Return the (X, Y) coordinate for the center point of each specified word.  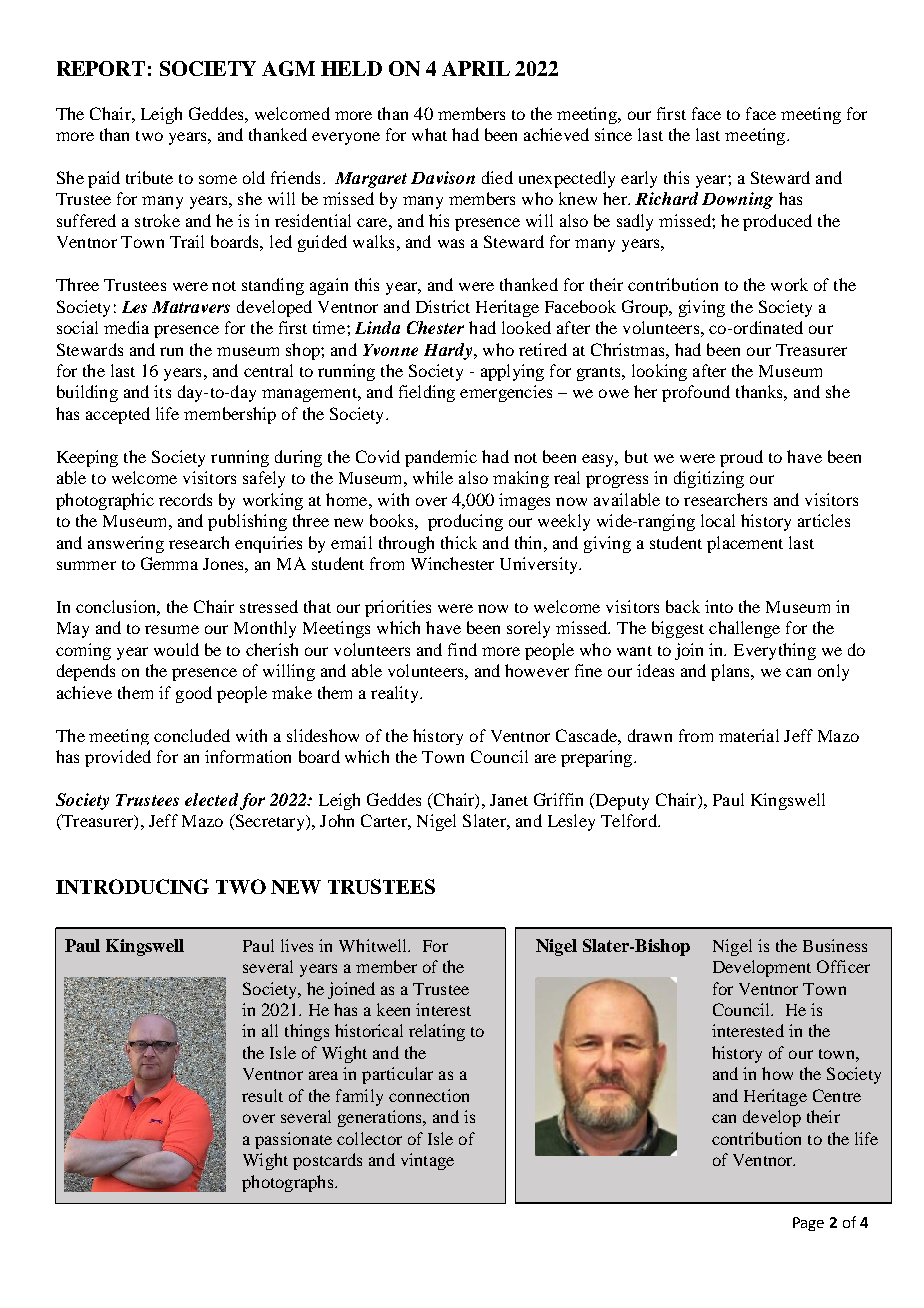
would (176, 649)
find (462, 649)
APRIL (476, 68)
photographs (289, 1183)
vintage (427, 1161)
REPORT (101, 68)
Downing (737, 200)
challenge (744, 629)
